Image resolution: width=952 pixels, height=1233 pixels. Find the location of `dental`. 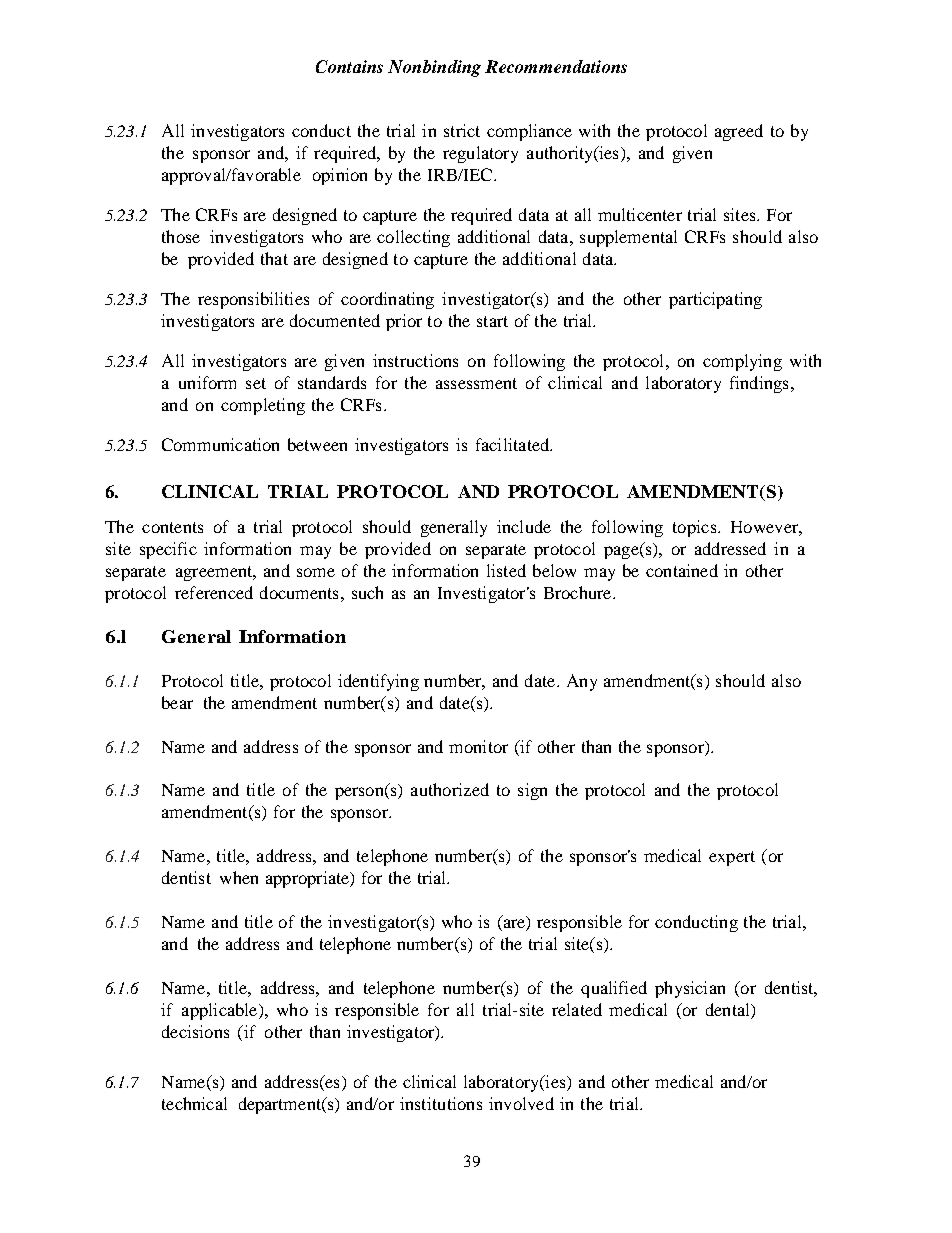

dental is located at coordinates (729, 1011).
